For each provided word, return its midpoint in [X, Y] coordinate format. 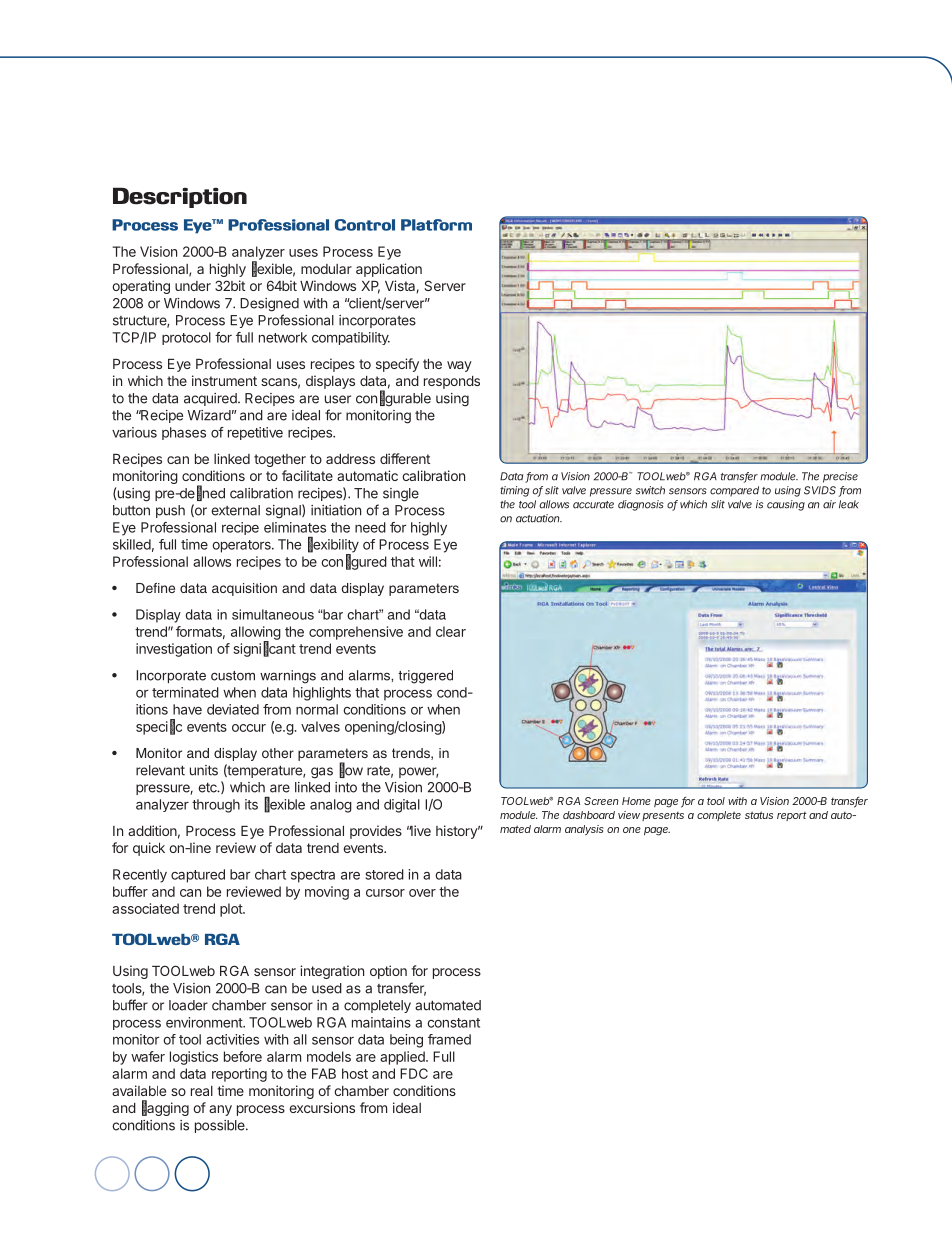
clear [451, 631]
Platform [436, 225]
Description [180, 197]
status [759, 815]
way [459, 366]
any [220, 1110]
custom [233, 676]
